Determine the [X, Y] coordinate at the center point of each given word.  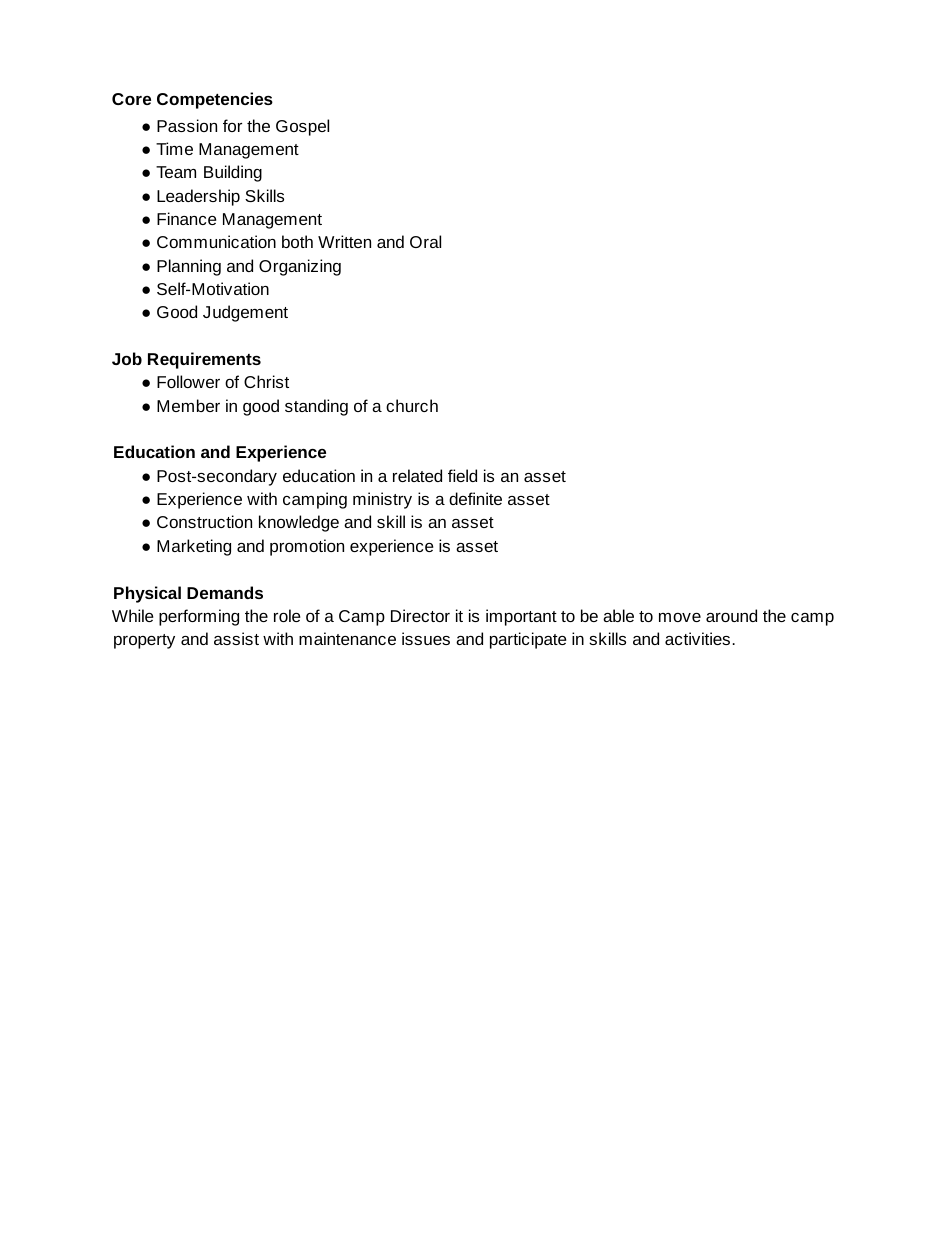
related [417, 475]
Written [344, 241]
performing [199, 617]
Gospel [302, 127]
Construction [204, 521]
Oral [425, 241]
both [297, 241]
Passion [187, 125]
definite [475, 498]
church [412, 405]
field [462, 475]
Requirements [204, 360]
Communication [216, 241]
